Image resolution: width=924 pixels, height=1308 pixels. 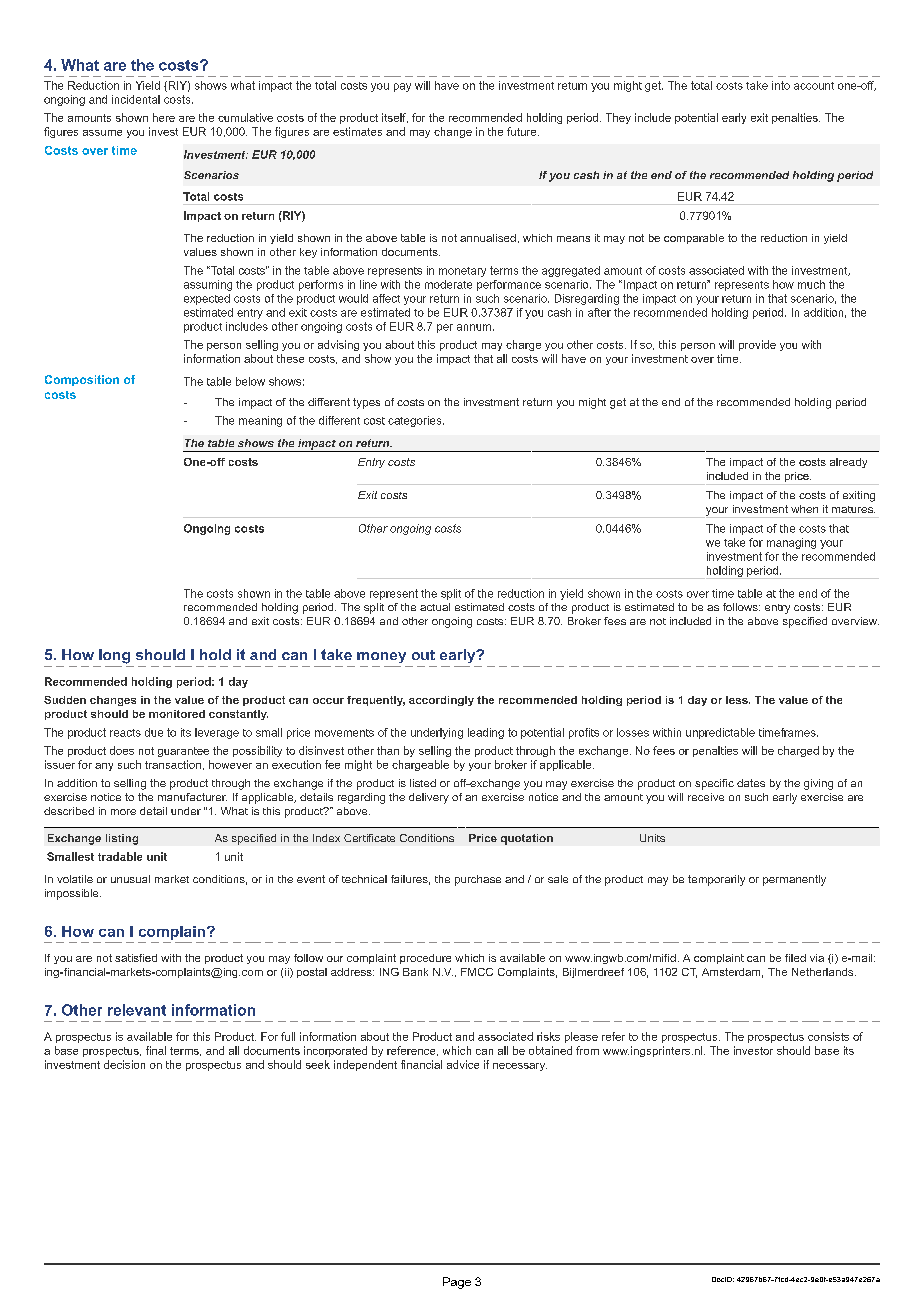 I want to click on provide, so click(x=757, y=345).
